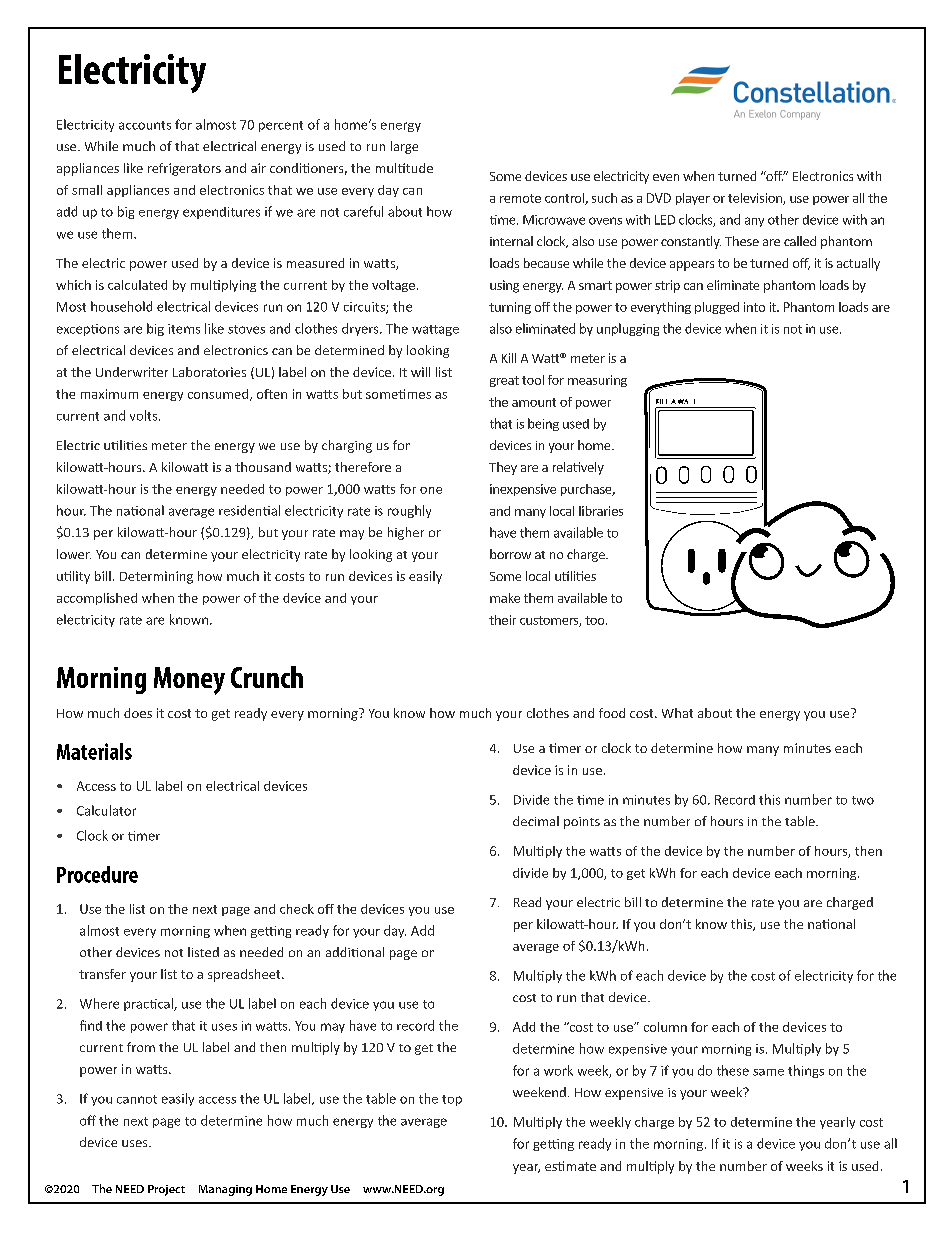  Describe the element at coordinates (601, 511) in the screenshot. I see `libraries` at that location.
